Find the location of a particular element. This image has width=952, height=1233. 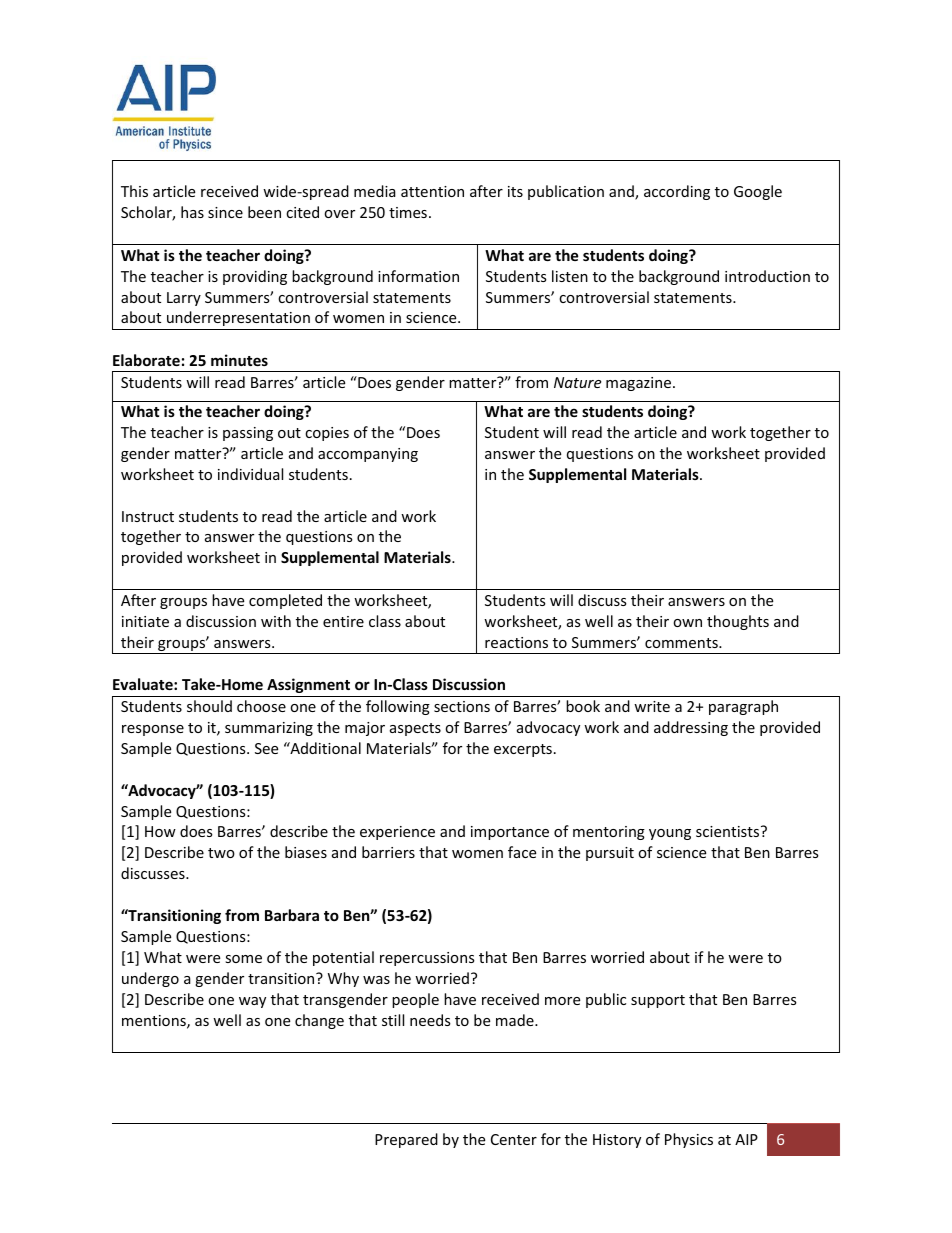

since is located at coordinates (225, 212).
